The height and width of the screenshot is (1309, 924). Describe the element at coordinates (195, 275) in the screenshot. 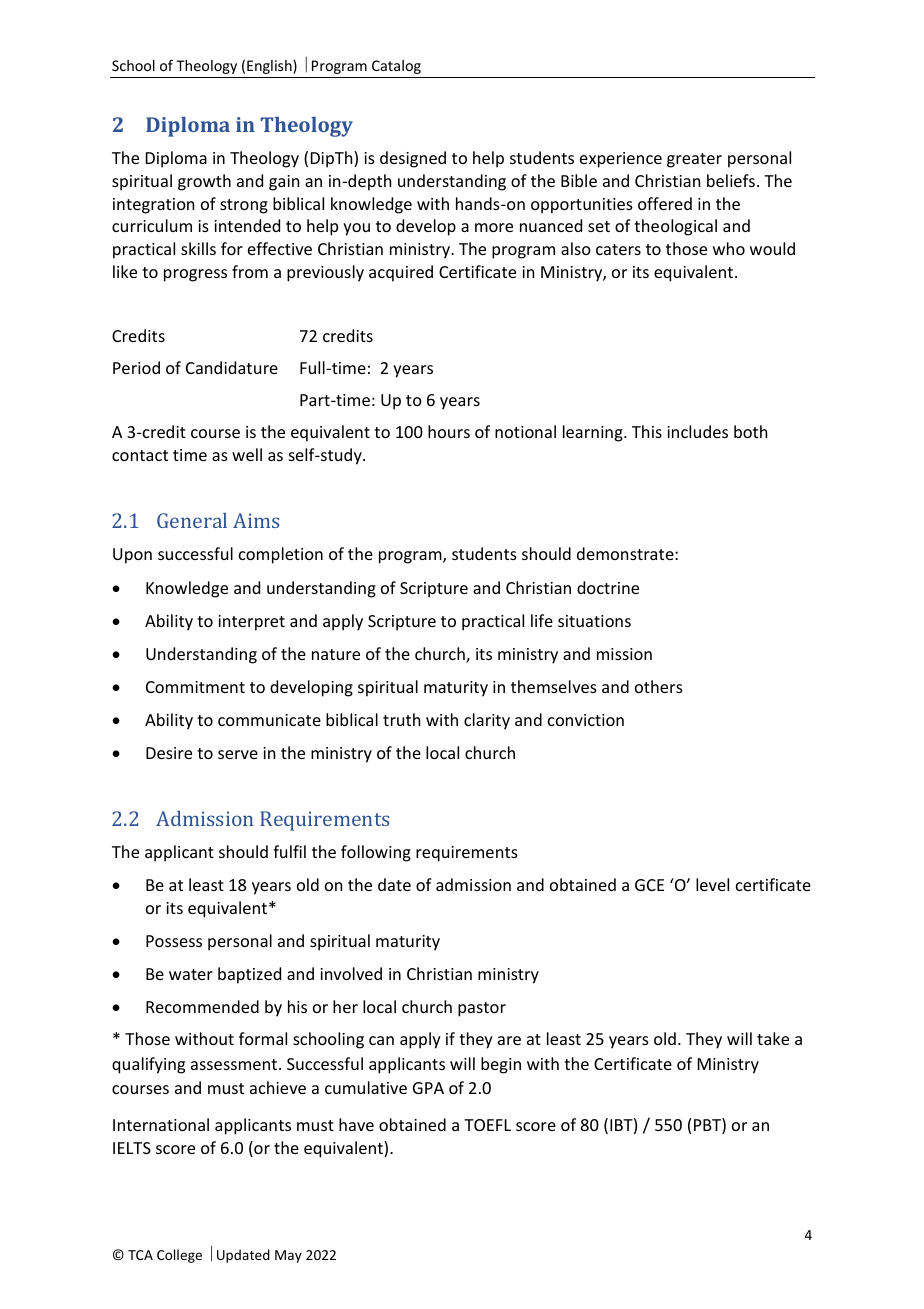

I see `progress` at that location.
